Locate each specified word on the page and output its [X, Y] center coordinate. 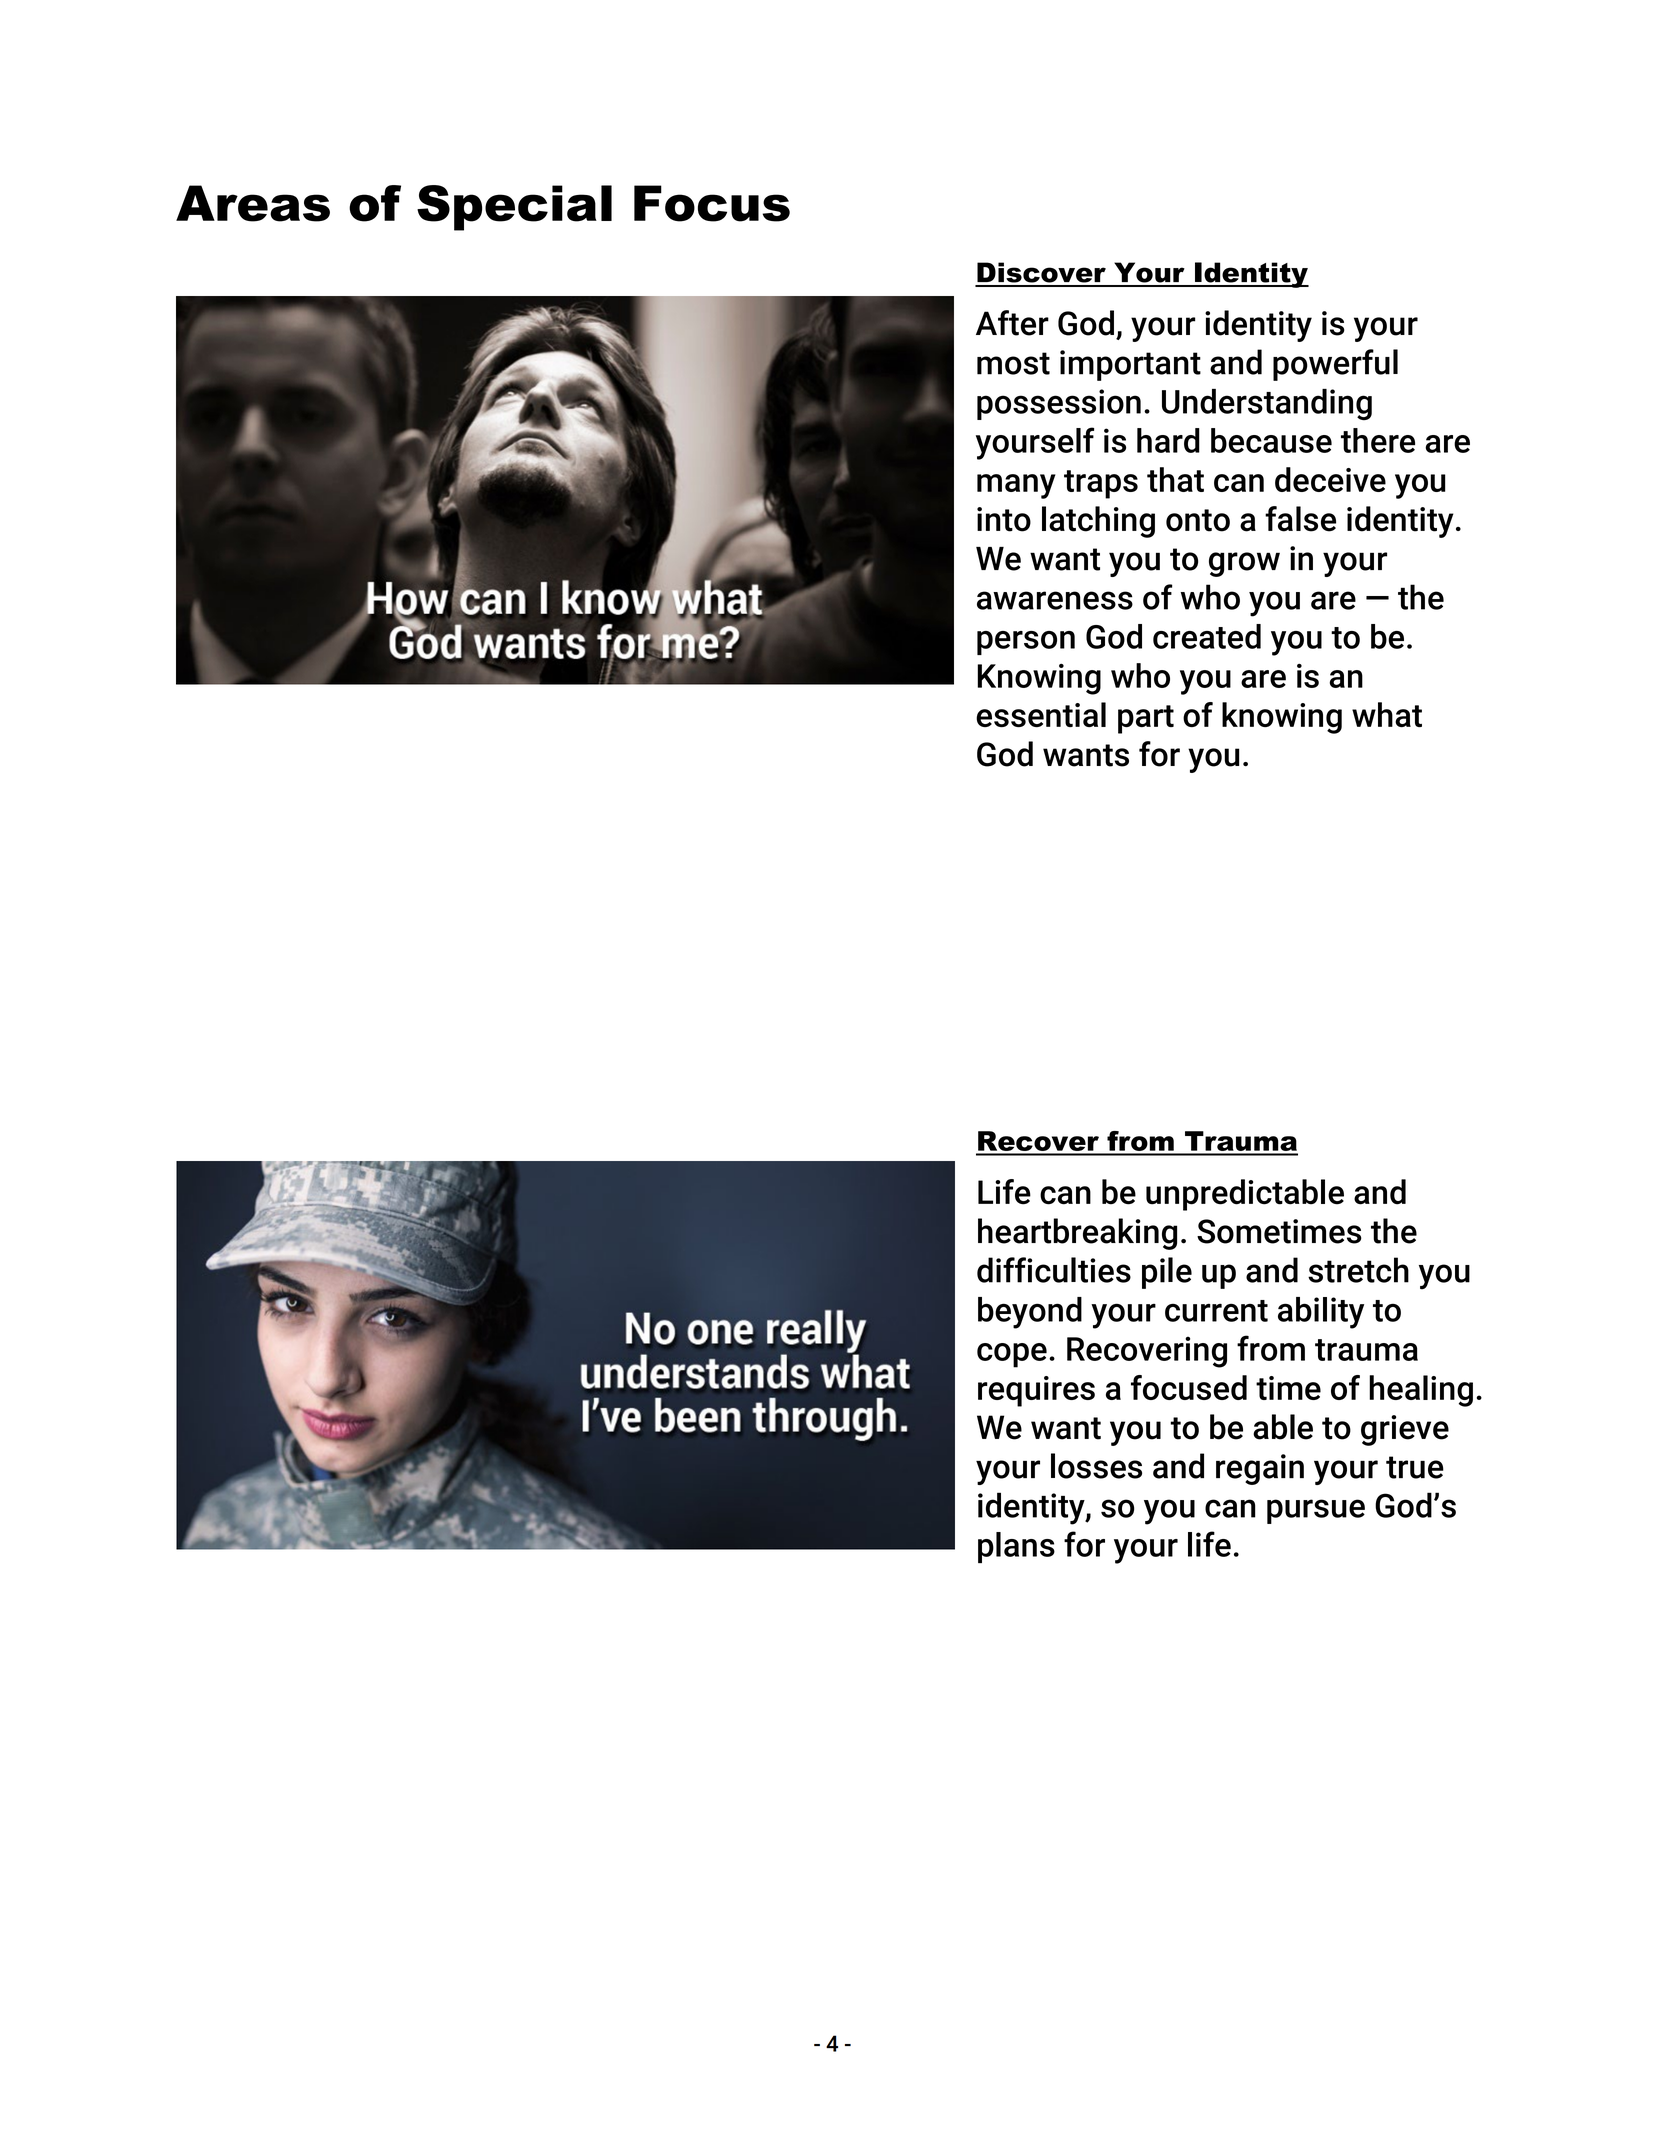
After [1012, 323]
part [1146, 719]
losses [1096, 1466]
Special [514, 208]
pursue [1316, 1511]
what [1387, 714]
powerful [1335, 365]
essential [1041, 714]
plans [1016, 1547]
